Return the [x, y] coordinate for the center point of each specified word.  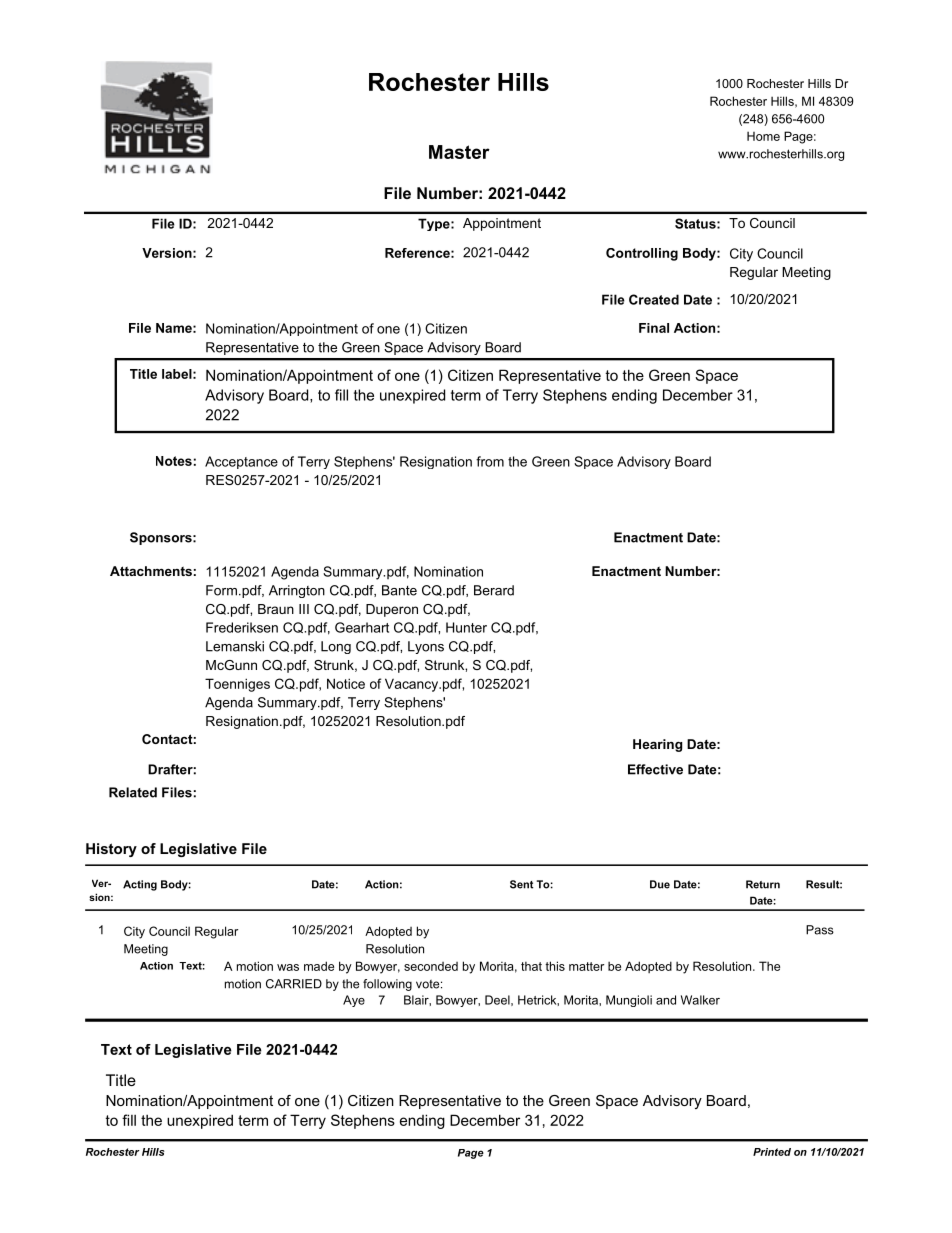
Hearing [657, 745]
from [490, 461]
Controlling [642, 254]
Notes [174, 461]
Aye [354, 1001]
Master [459, 152]
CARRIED [294, 984]
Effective [655, 769]
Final [654, 328]
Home [763, 136]
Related [133, 792]
